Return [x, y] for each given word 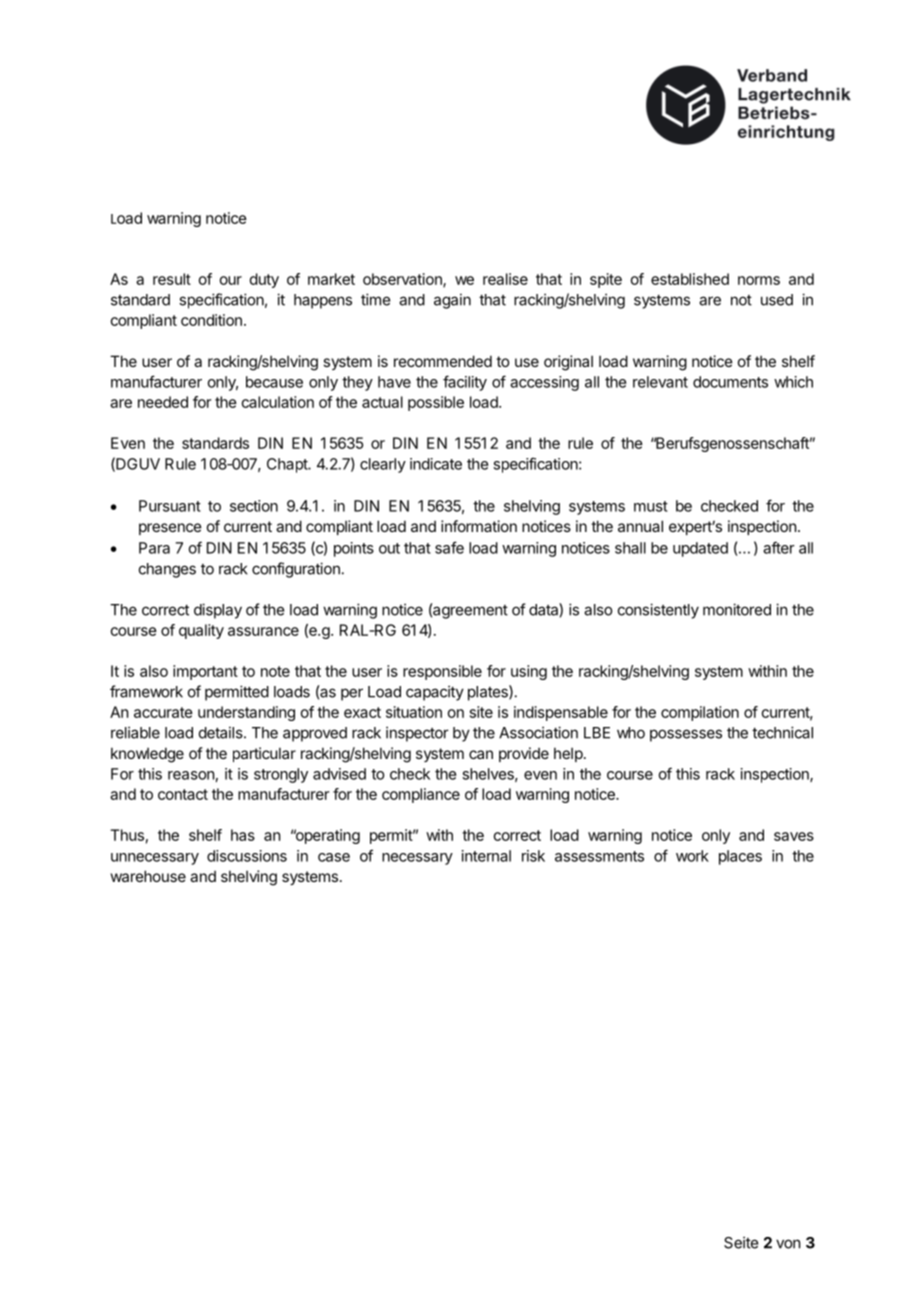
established [690, 279]
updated [700, 549]
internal [486, 856]
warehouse [148, 876]
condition [211, 320]
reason [191, 775]
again [452, 301]
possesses [686, 735]
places [740, 857]
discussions [247, 856]
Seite [741, 1242]
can [481, 754]
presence [170, 529]
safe [449, 547]
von [788, 1244]
